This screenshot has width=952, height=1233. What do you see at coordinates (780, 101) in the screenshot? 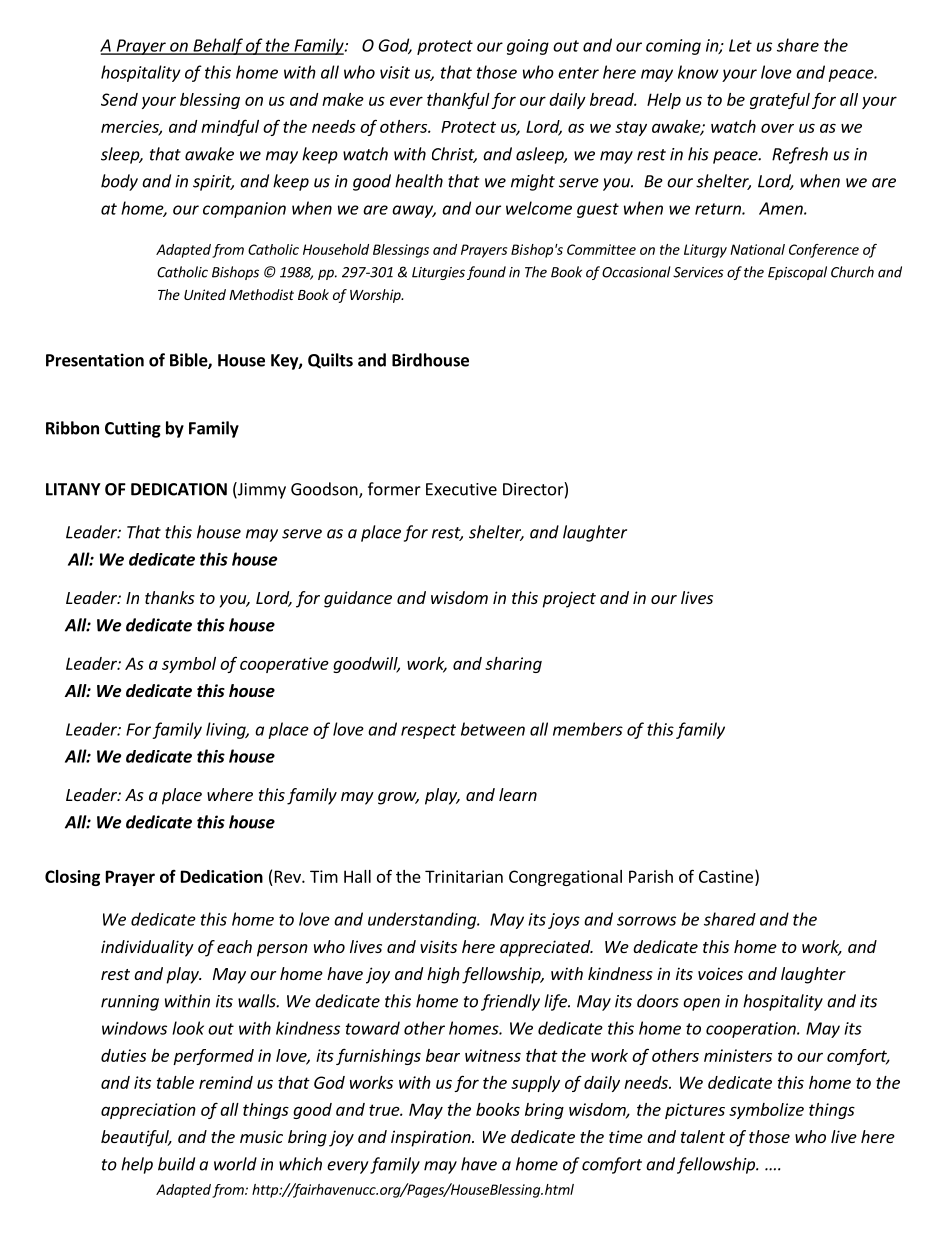
I see `grateful` at bounding box center [780, 101].
